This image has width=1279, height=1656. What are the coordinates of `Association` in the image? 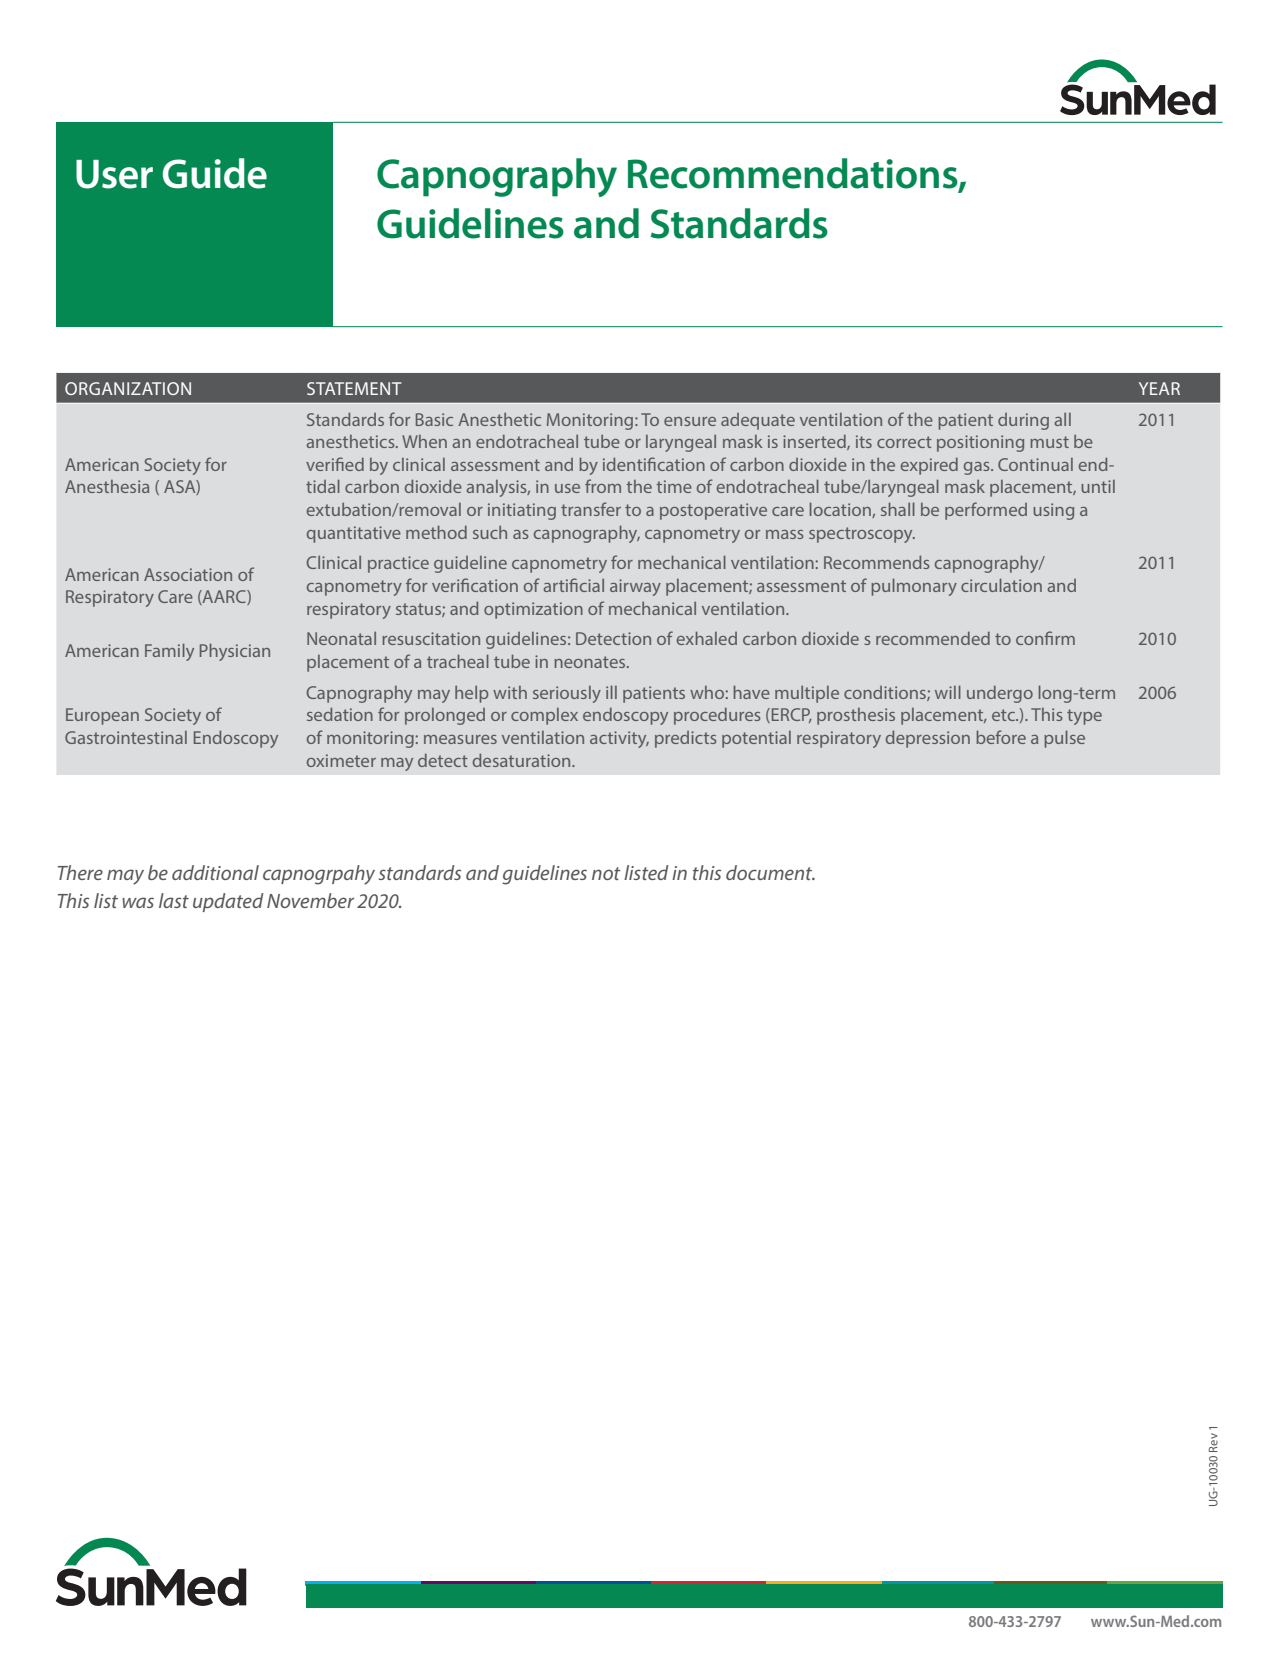 It's located at (188, 574).
